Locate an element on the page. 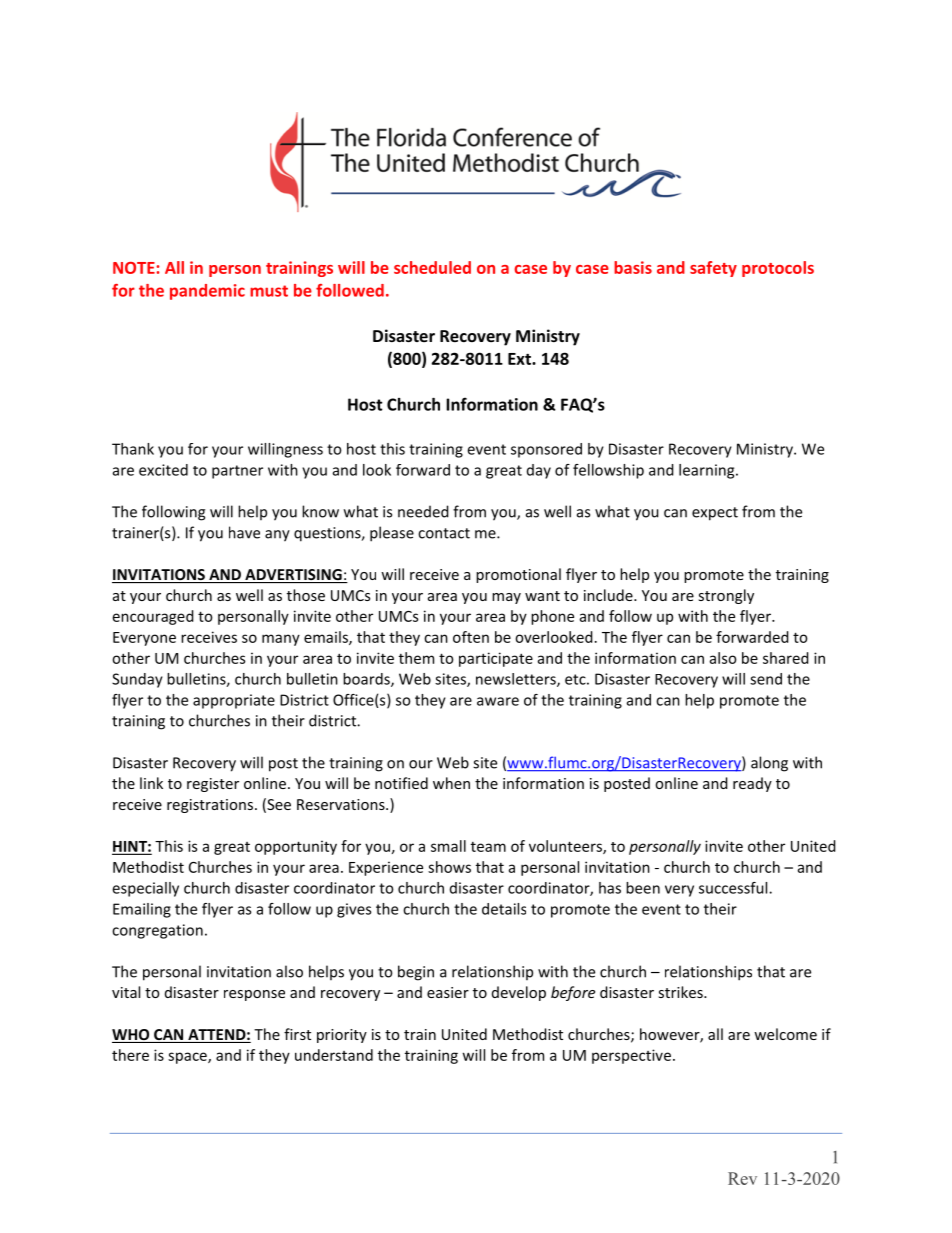 Image resolution: width=952 pixels, height=1233 pixels. successful is located at coordinates (734, 888).
